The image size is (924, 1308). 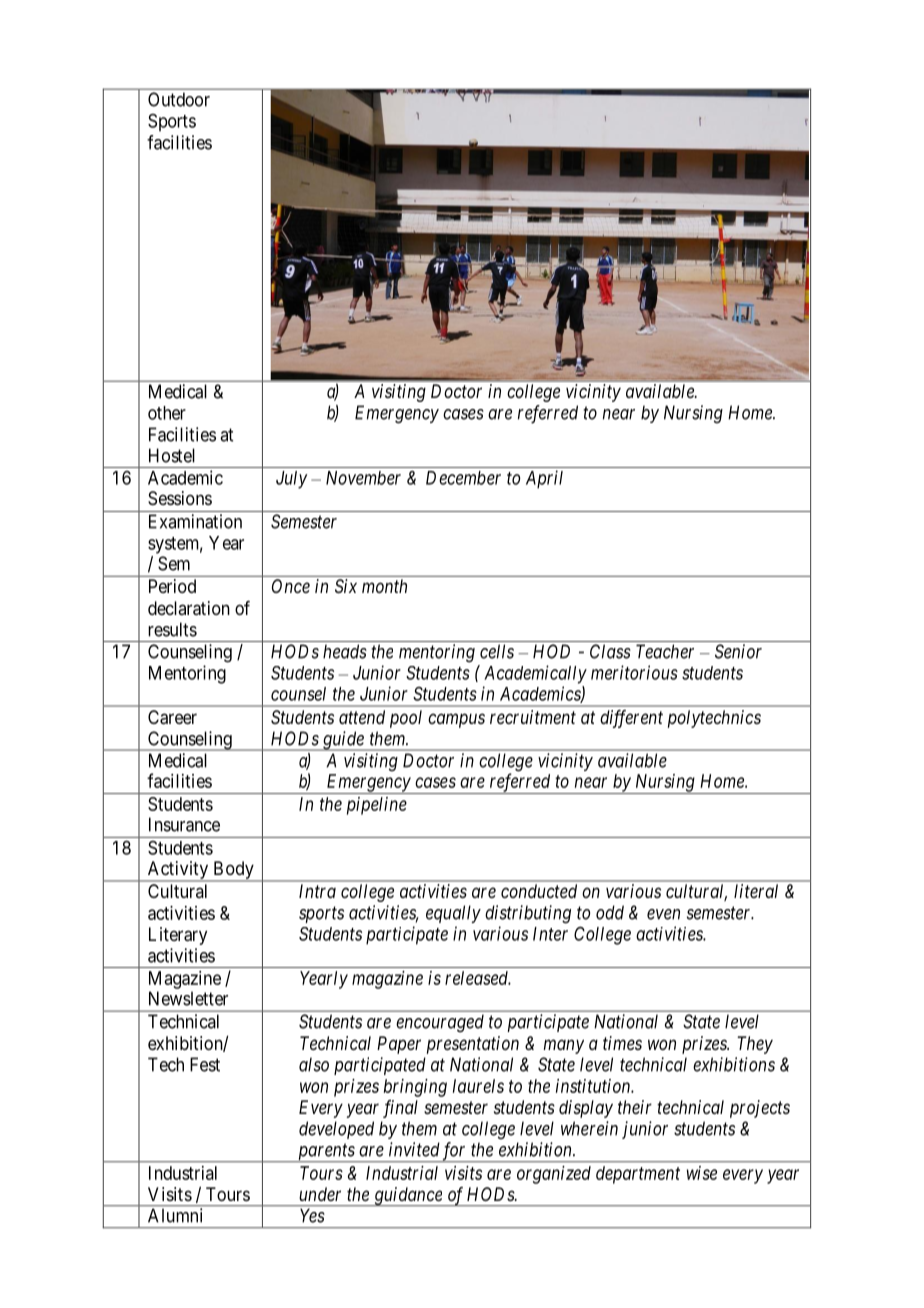 I want to click on for, so click(x=454, y=1152).
